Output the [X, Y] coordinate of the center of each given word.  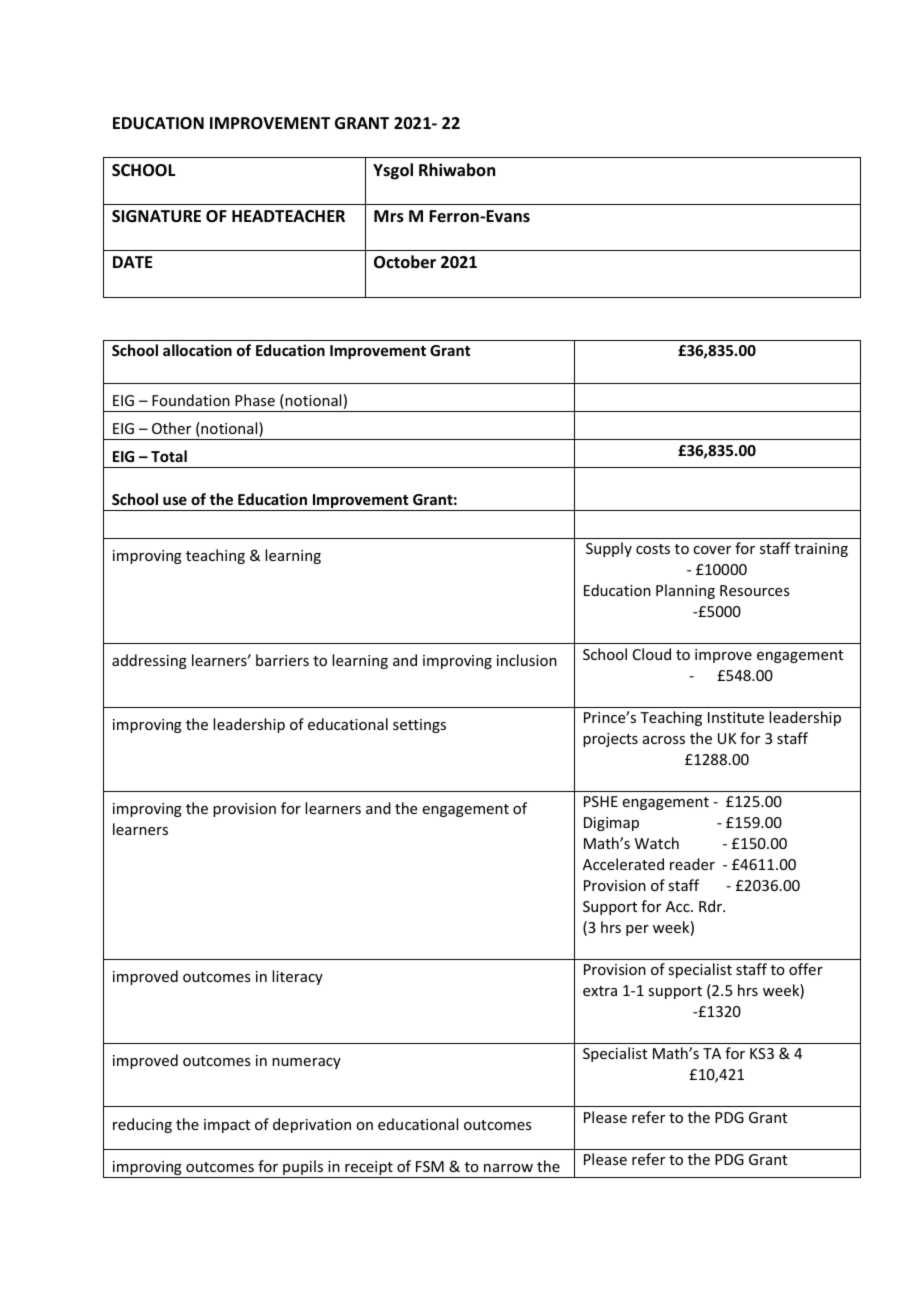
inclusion [527, 660]
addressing [149, 661]
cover [712, 550]
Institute [736, 717]
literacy [297, 977]
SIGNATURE [156, 216]
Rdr [711, 906]
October [405, 262]
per [637, 930]
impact [227, 1126]
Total [169, 456]
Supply [609, 549]
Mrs [389, 216]
